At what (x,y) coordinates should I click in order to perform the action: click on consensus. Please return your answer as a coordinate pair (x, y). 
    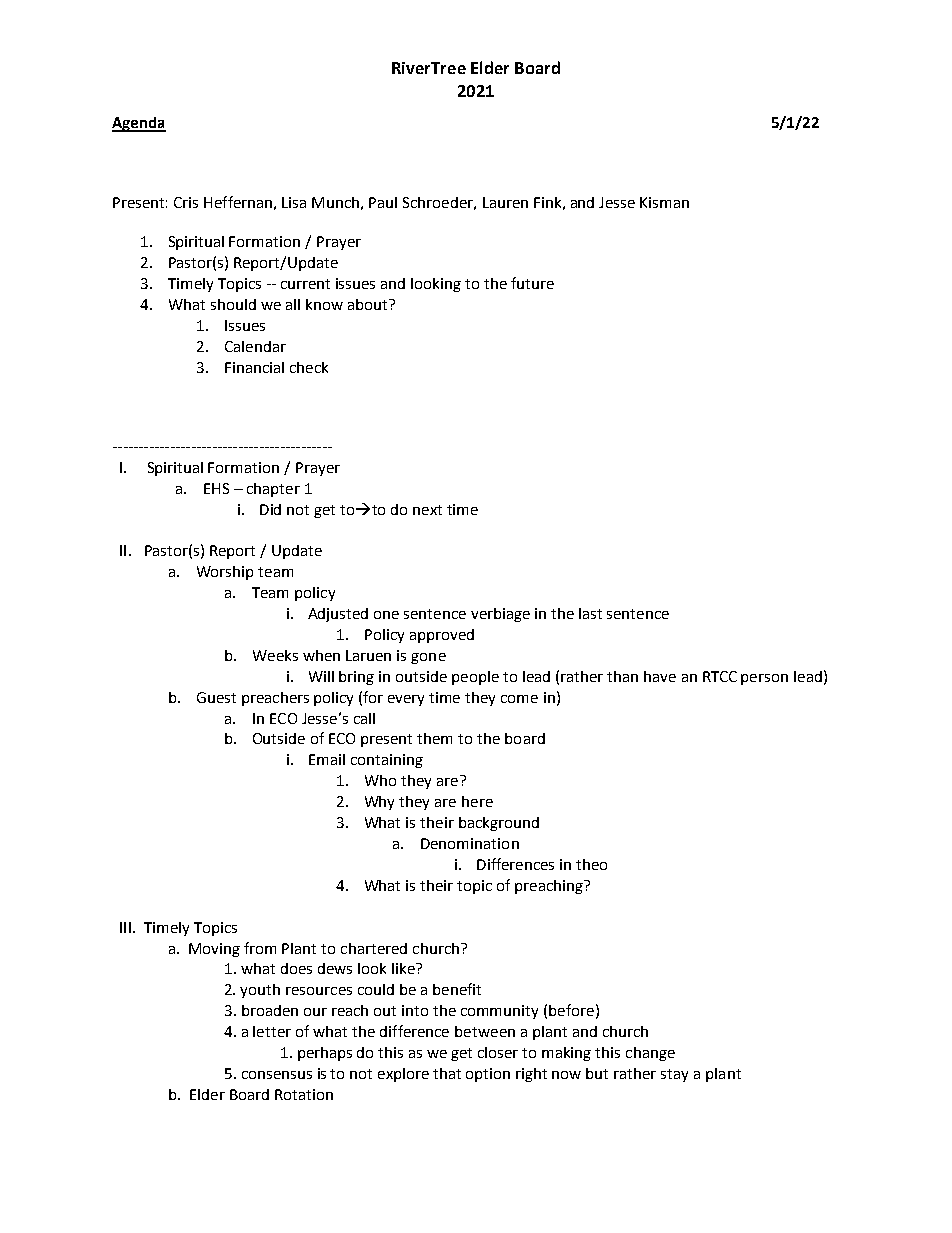
    Looking at the image, I should click on (277, 1075).
